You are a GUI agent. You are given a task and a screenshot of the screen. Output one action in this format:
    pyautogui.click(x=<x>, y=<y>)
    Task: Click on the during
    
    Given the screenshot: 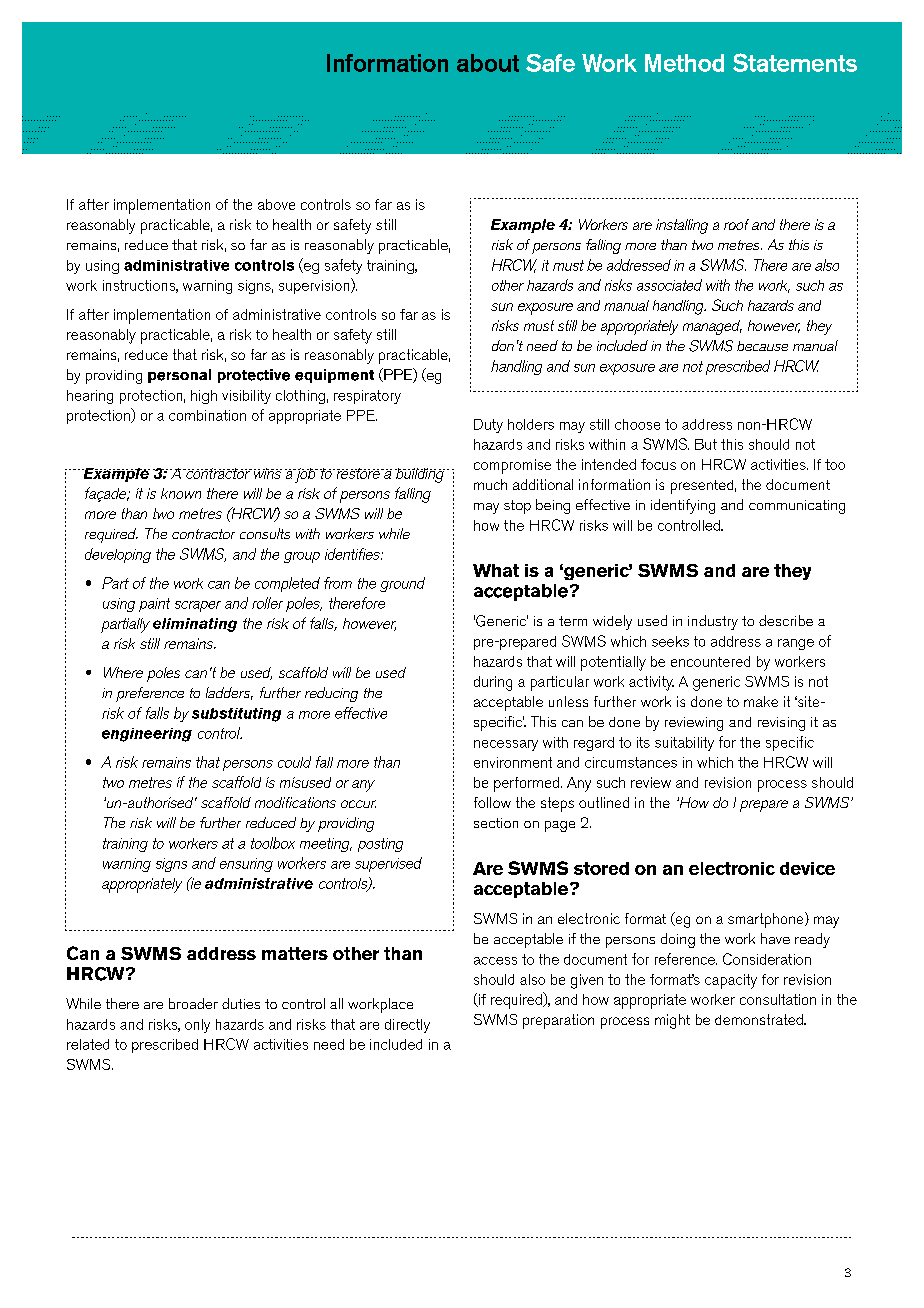 What is the action you would take?
    pyautogui.click(x=493, y=683)
